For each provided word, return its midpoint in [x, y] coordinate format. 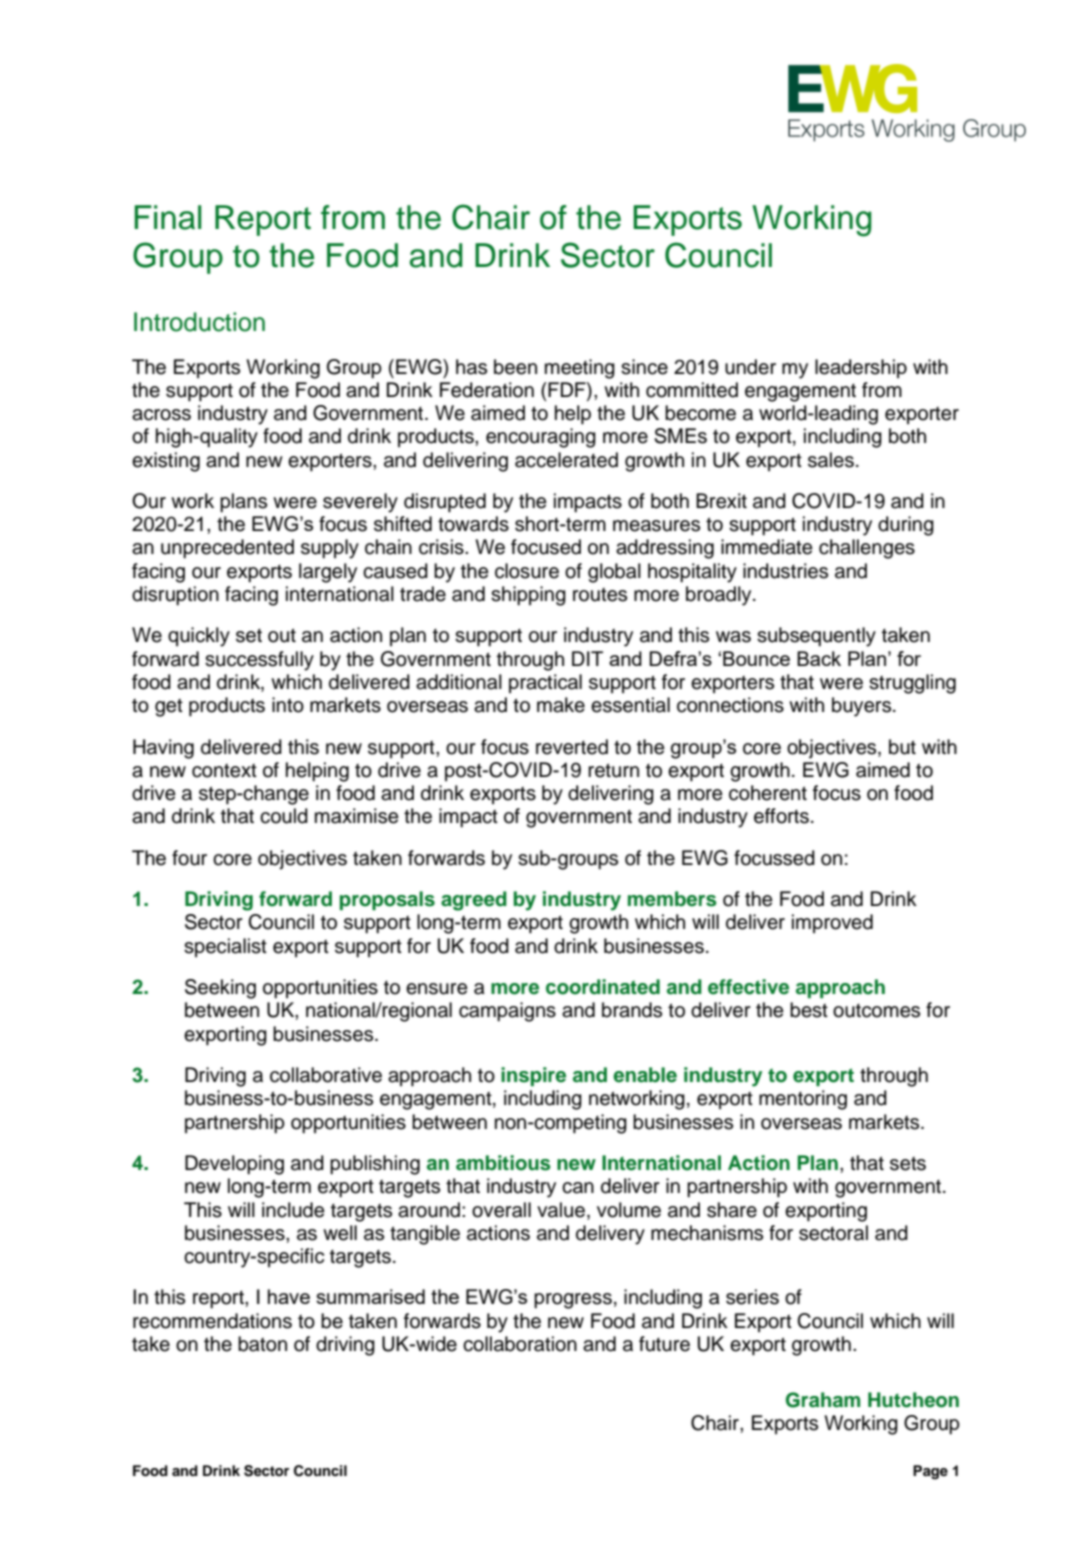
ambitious [503, 1163]
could [284, 816]
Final [167, 217]
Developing [234, 1165]
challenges [867, 549]
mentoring [803, 1100]
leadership [861, 368]
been [515, 367]
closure [527, 571]
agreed [474, 901]
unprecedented [227, 549]
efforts [781, 816]
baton [262, 1344]
